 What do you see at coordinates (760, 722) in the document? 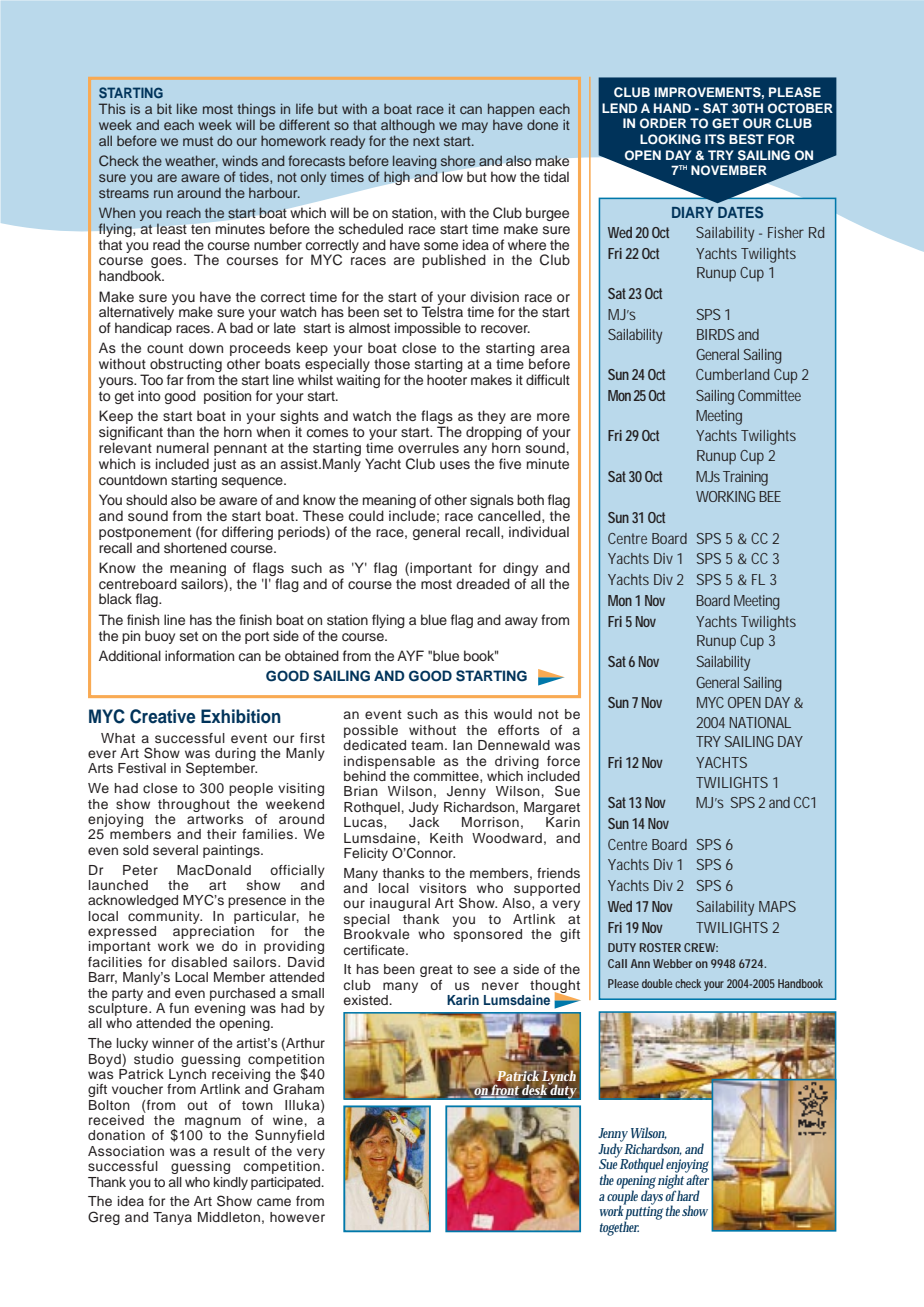
I see `NATIONAL` at bounding box center [760, 722].
